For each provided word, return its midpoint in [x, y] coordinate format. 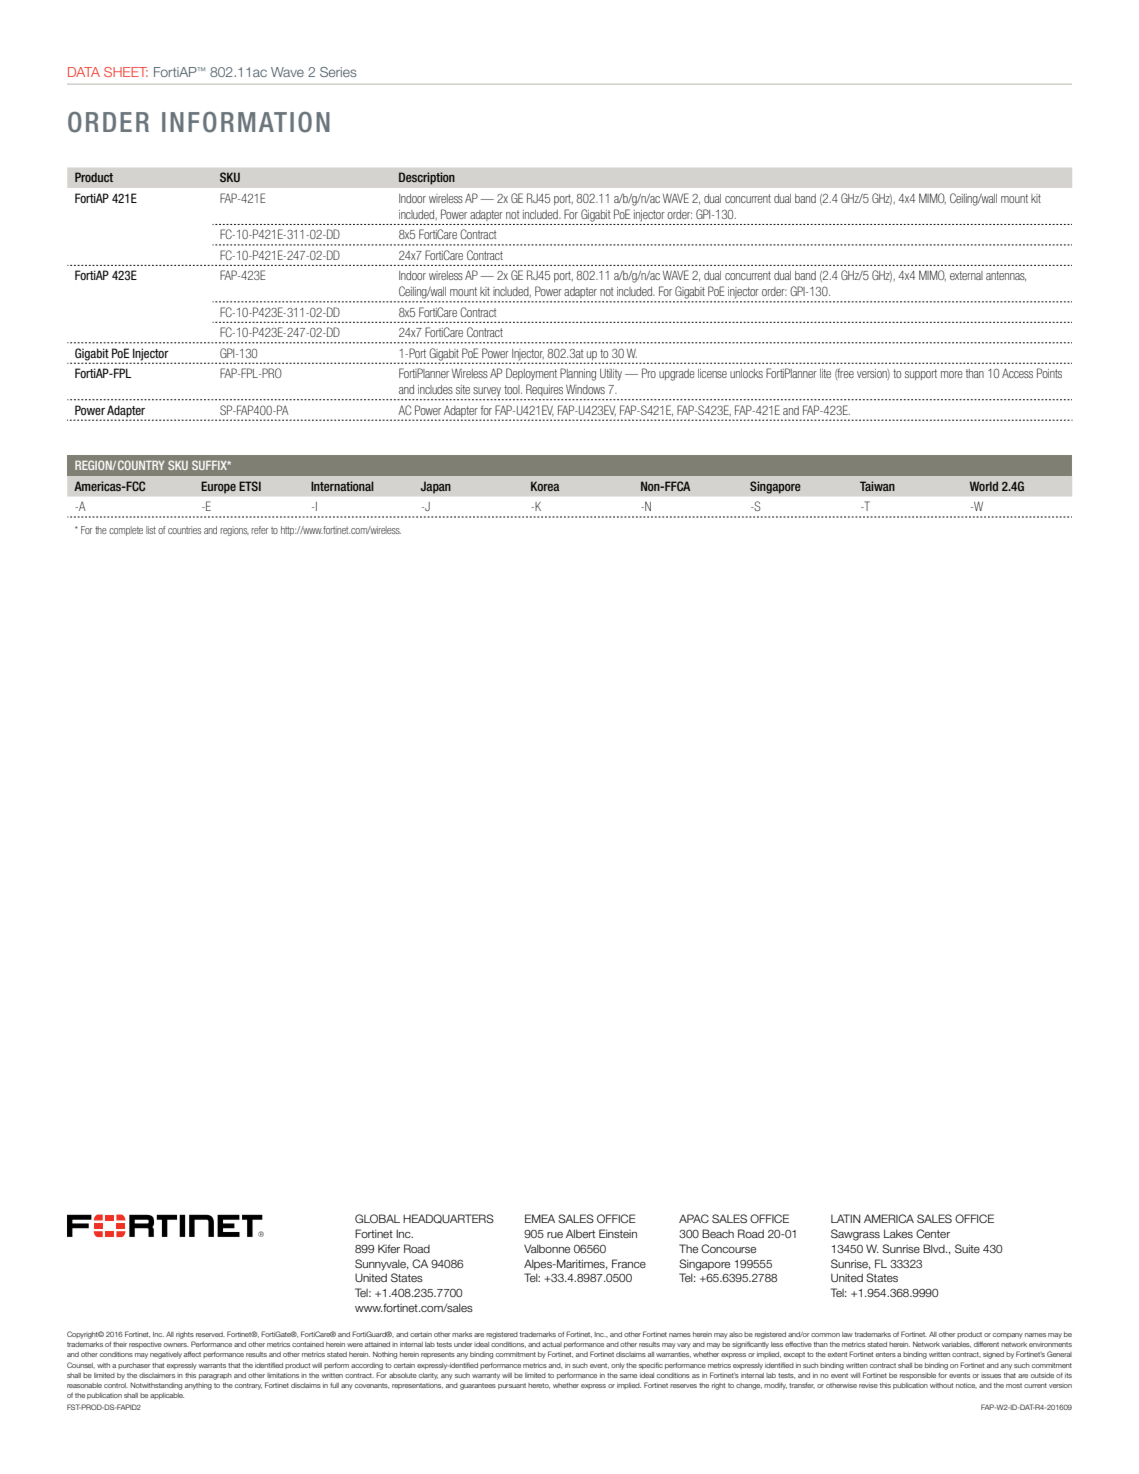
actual [552, 1344]
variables [956, 1345]
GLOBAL [377, 1218]
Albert [580, 1233]
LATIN [845, 1218]
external [966, 275]
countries [184, 530]
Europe [218, 487]
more [952, 374]
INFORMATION [246, 122]
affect [192, 1354]
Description [427, 178]
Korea [545, 486]
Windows [585, 389]
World [984, 486]
